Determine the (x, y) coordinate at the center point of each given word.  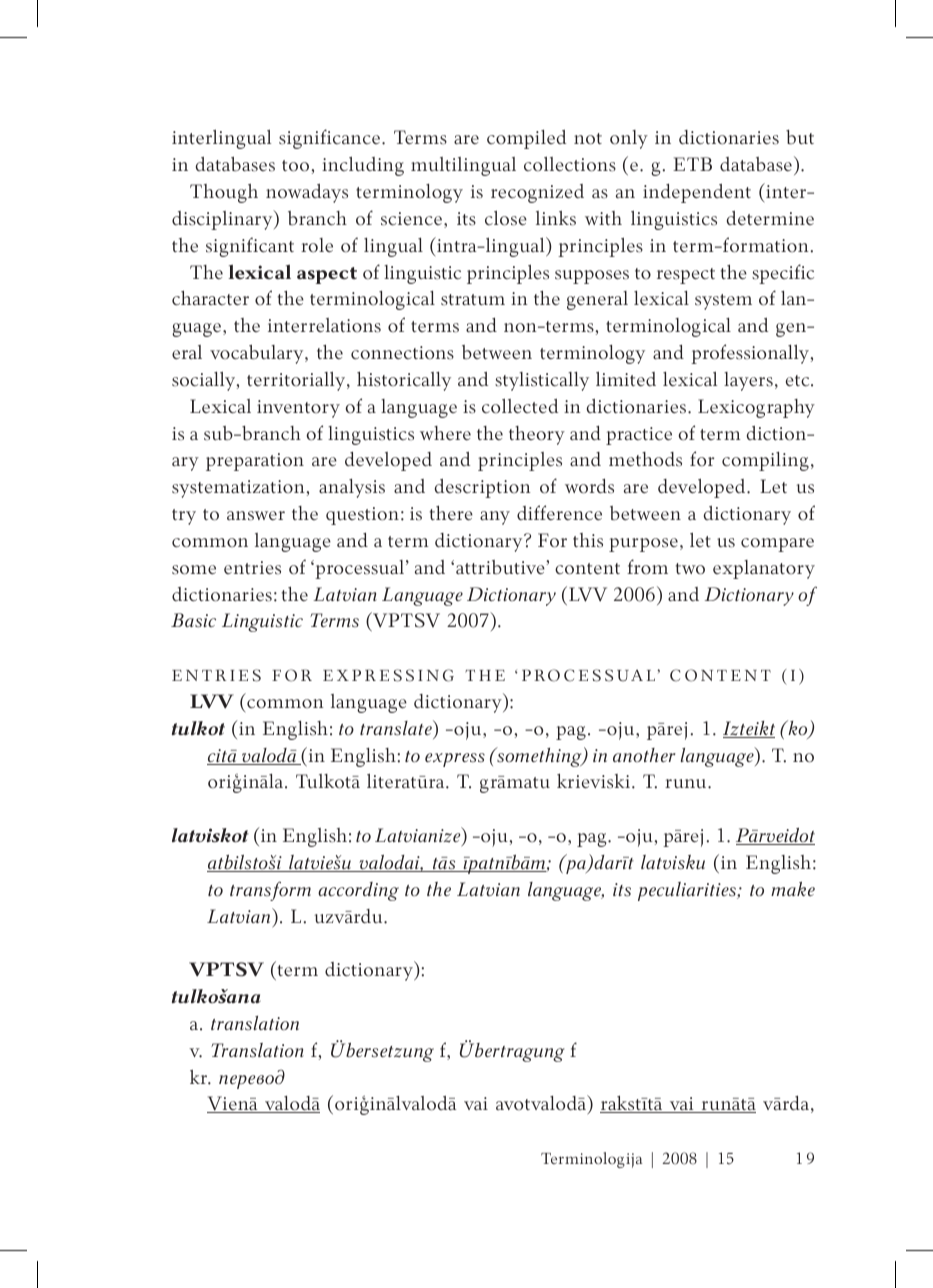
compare (777, 545)
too (295, 166)
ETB (692, 164)
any (495, 518)
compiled (526, 139)
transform (270, 891)
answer (256, 516)
